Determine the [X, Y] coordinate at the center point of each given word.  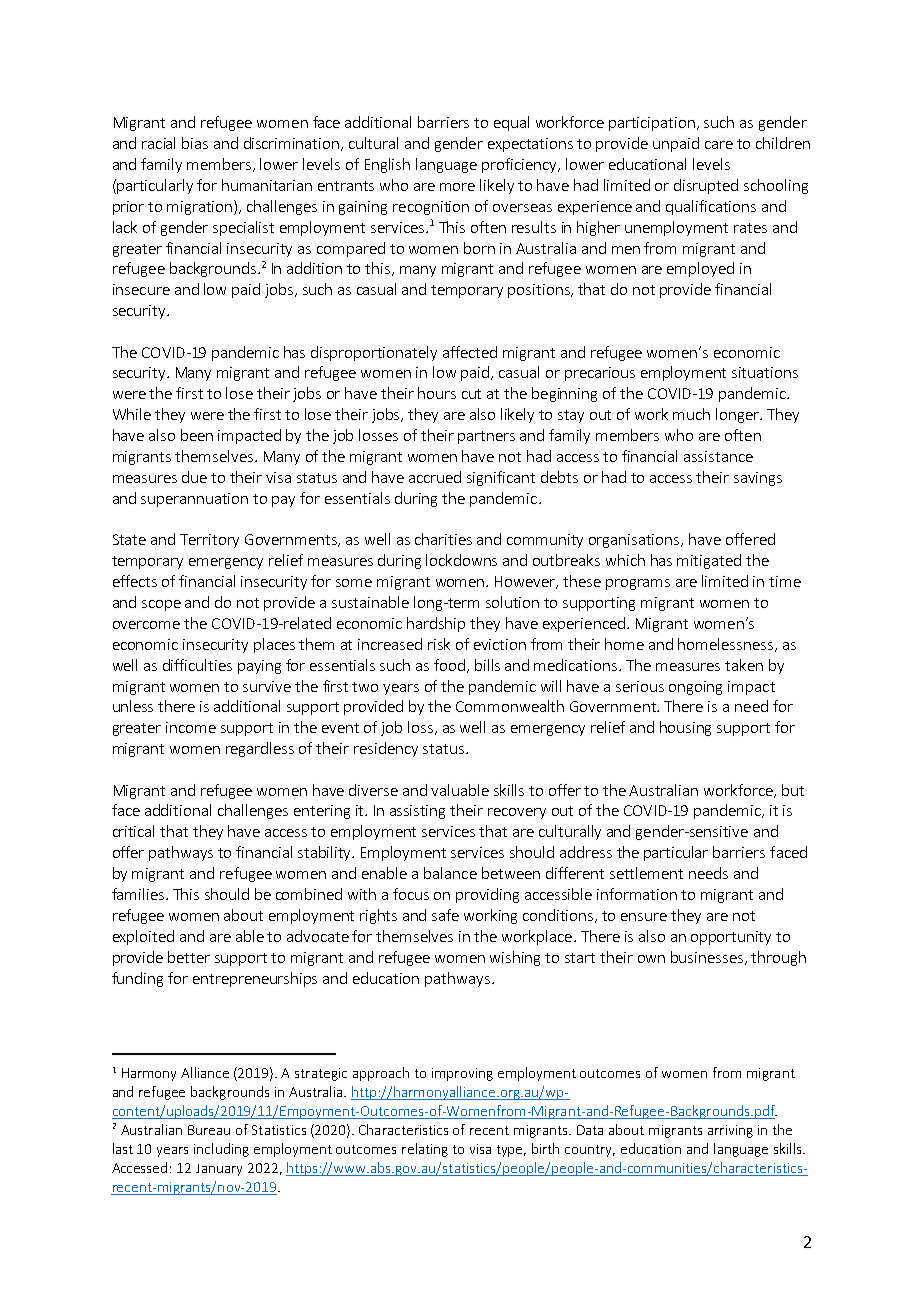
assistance [718, 456]
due [194, 477]
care [719, 145]
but [793, 790]
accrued [435, 477]
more [457, 187]
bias [195, 143]
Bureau [209, 1130]
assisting [417, 812]
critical [133, 831]
